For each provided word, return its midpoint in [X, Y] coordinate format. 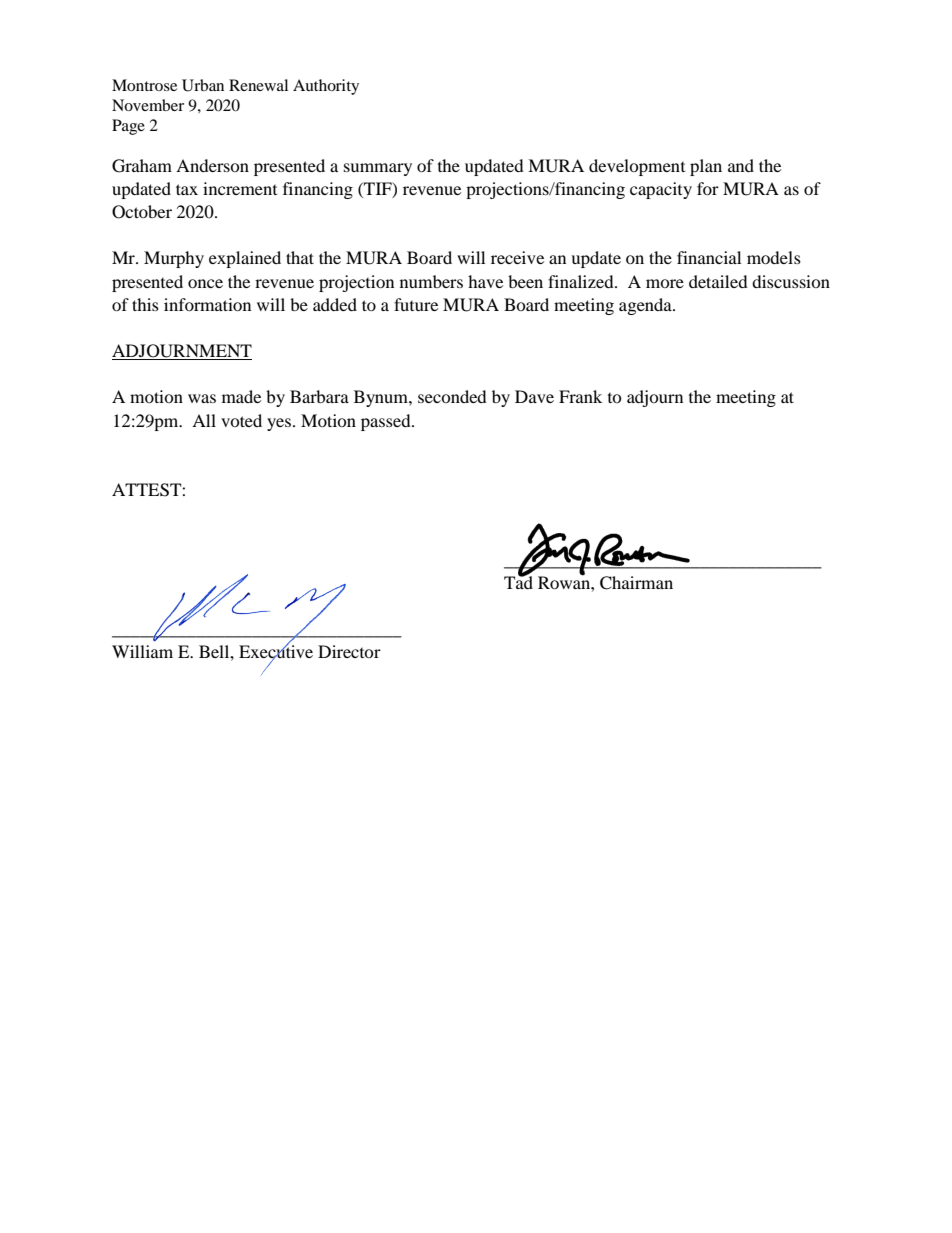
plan [706, 167]
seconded [452, 396]
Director [349, 651]
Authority [326, 87]
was [202, 398]
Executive [276, 652]
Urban [203, 85]
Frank [580, 396]
